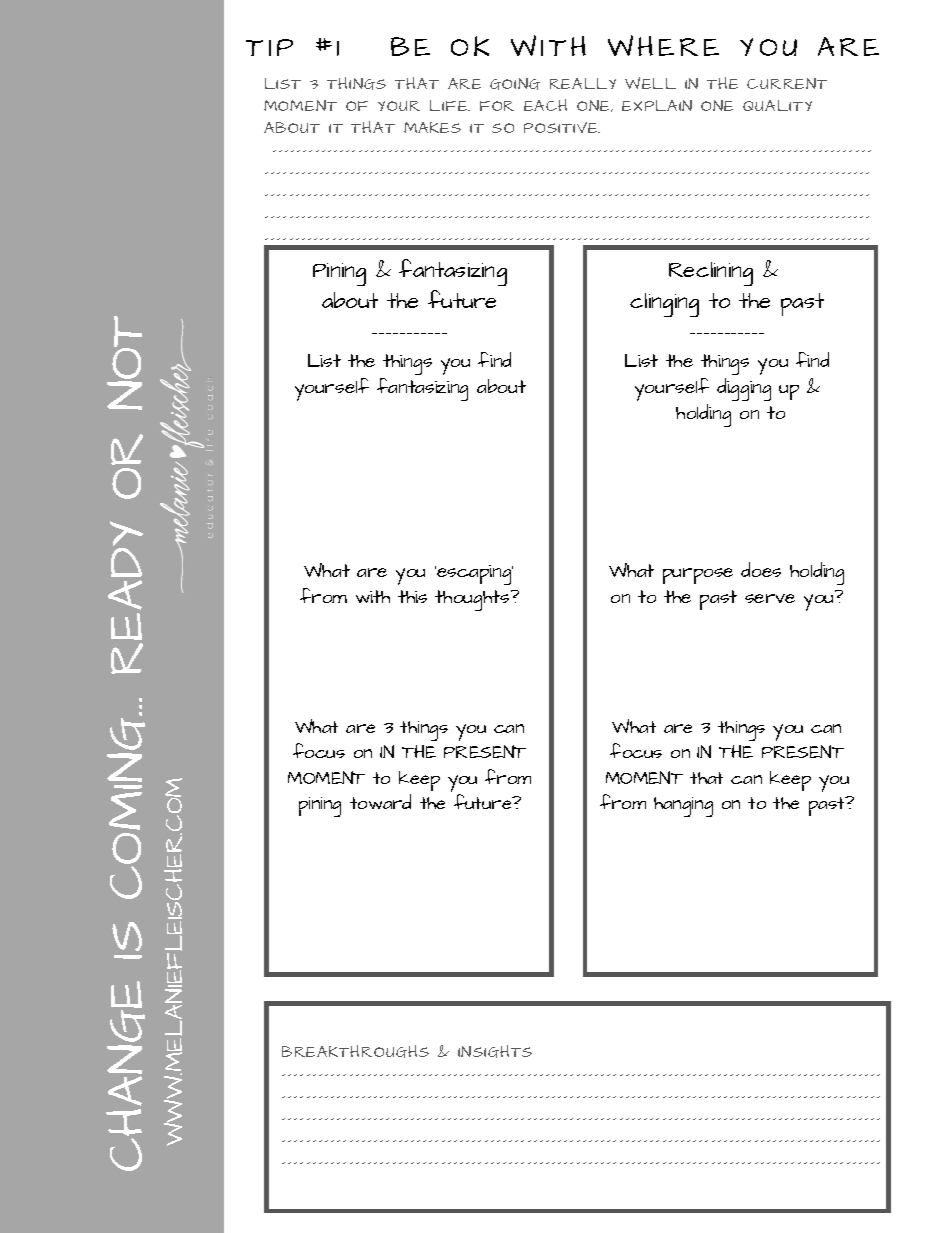  Describe the element at coordinates (515, 84) in the screenshot. I see `GOING` at that location.
